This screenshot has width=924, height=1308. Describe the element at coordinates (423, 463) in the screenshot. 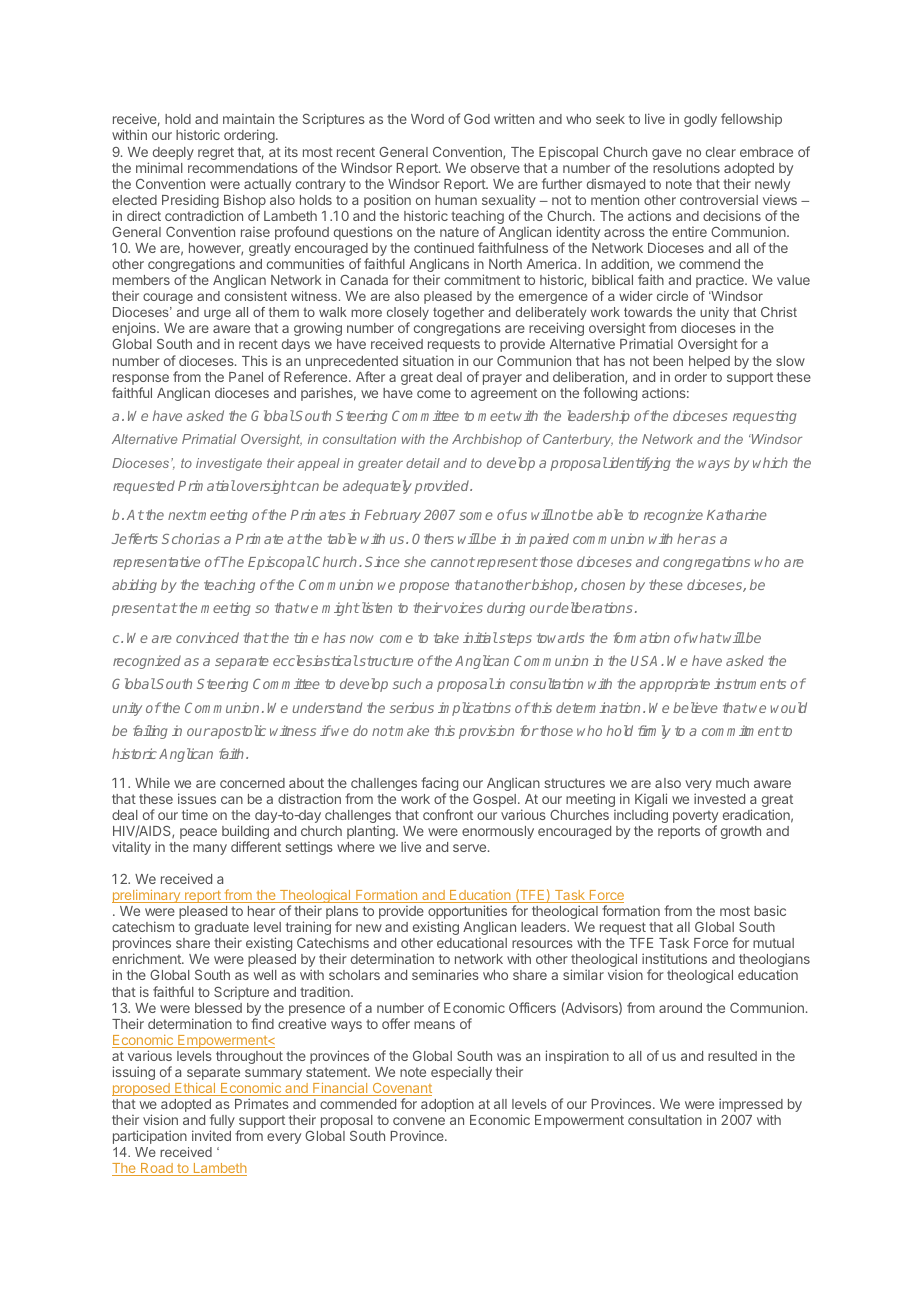

I see `detail` at that location.
